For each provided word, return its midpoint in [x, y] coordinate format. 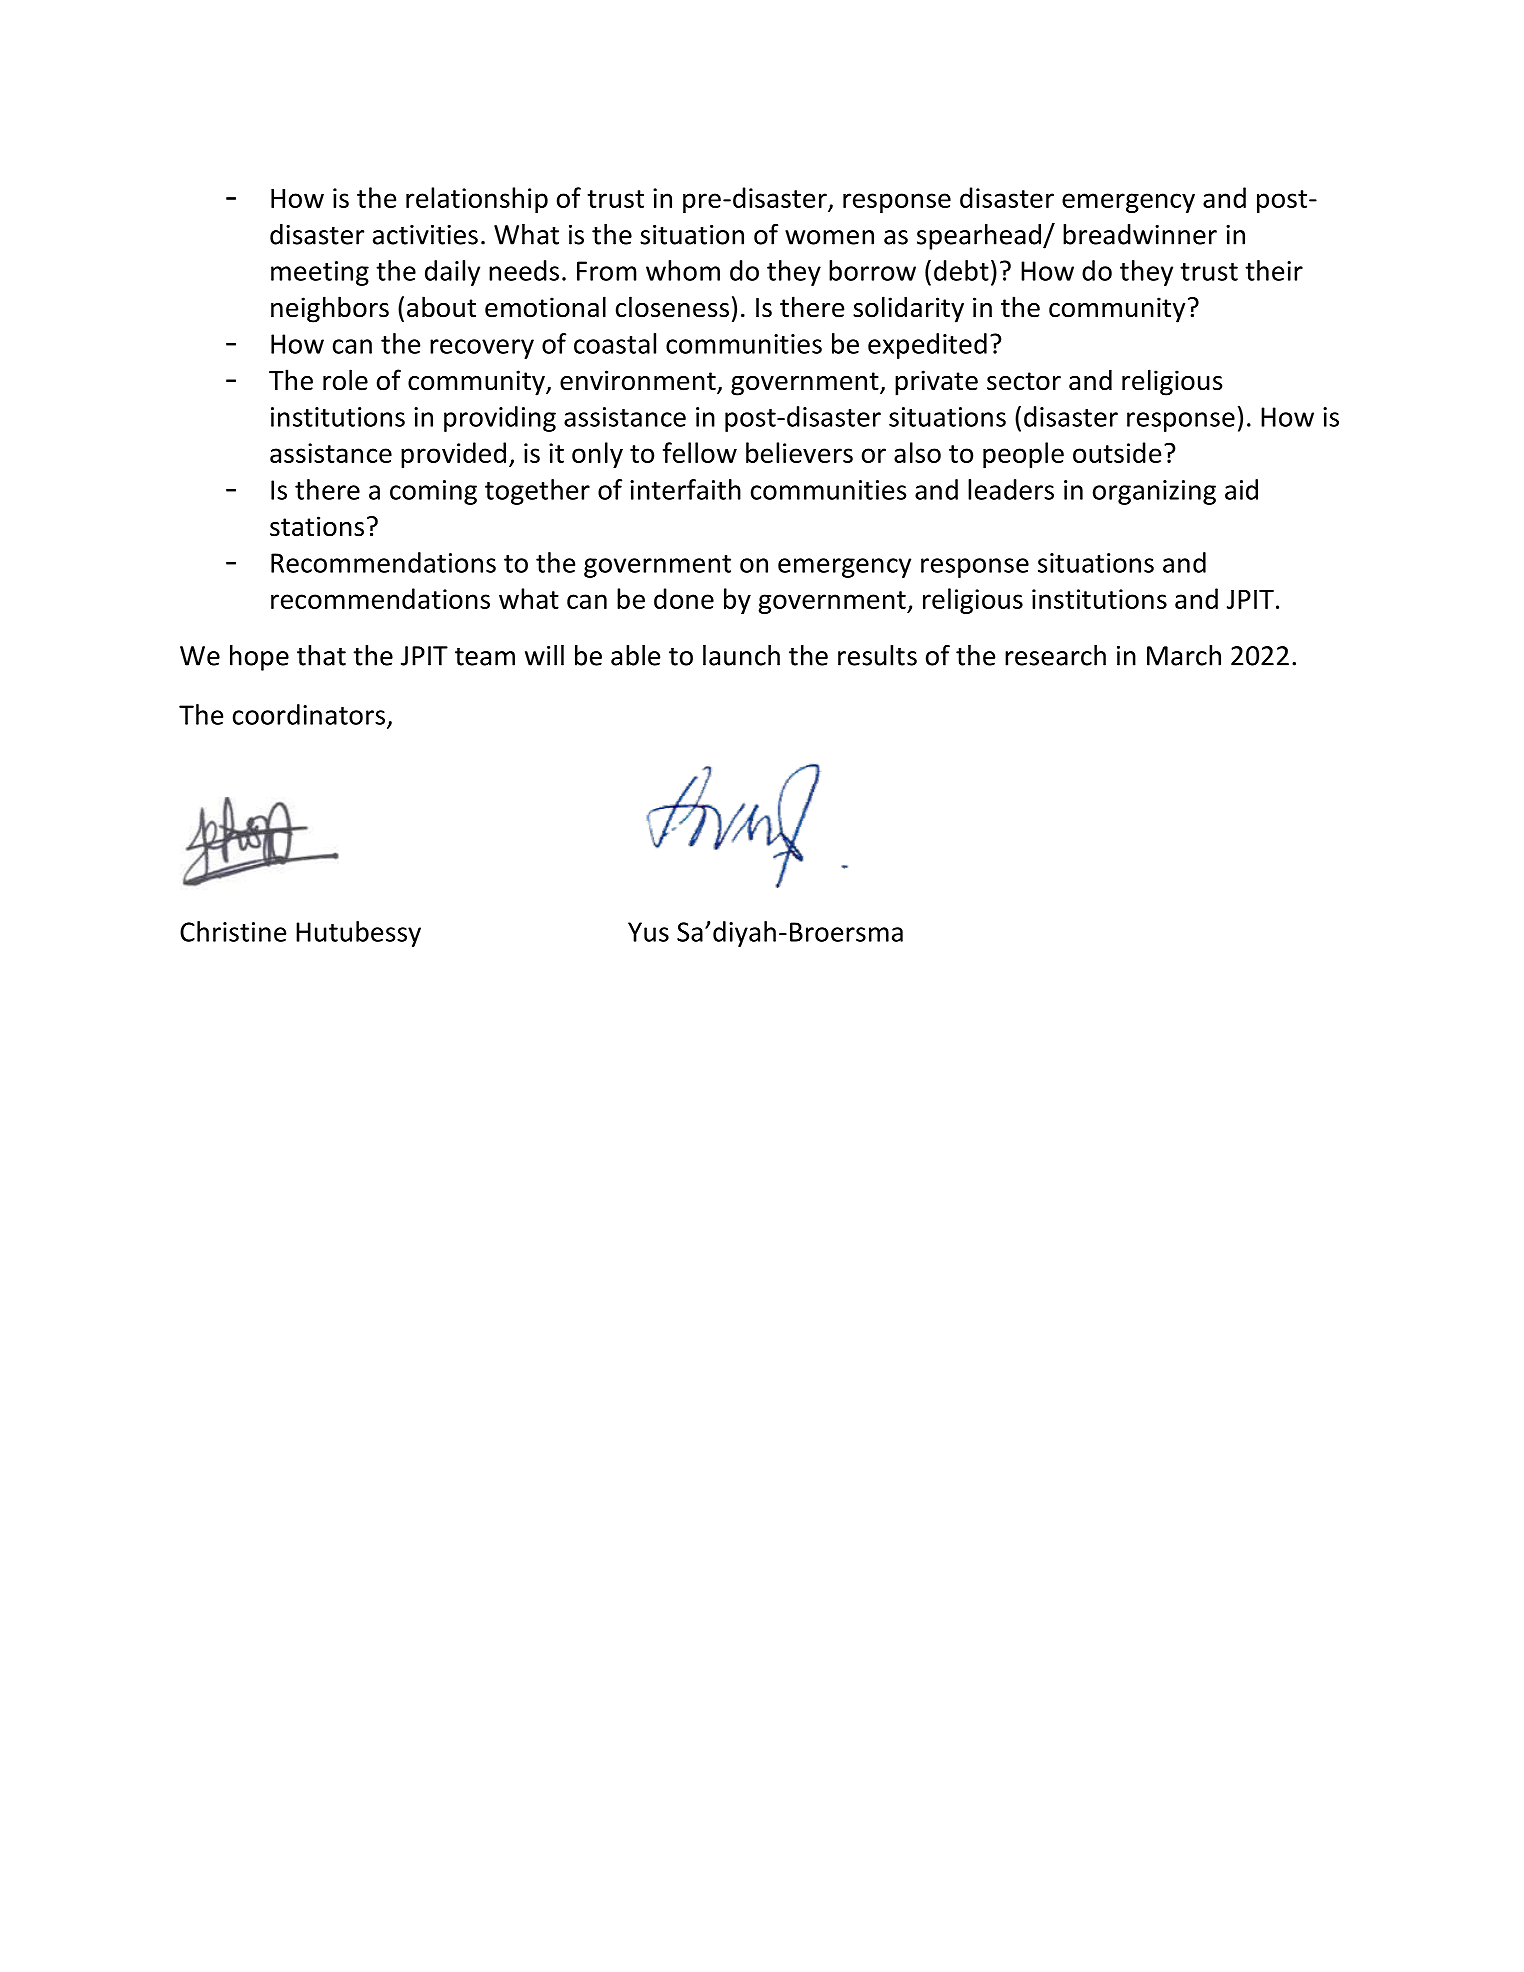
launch [741, 655]
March [1184, 655]
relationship [477, 200]
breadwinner [1140, 234]
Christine [233, 931]
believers [799, 452]
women [829, 237]
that [321, 655]
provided [453, 455]
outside [1117, 452]
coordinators [310, 715]
